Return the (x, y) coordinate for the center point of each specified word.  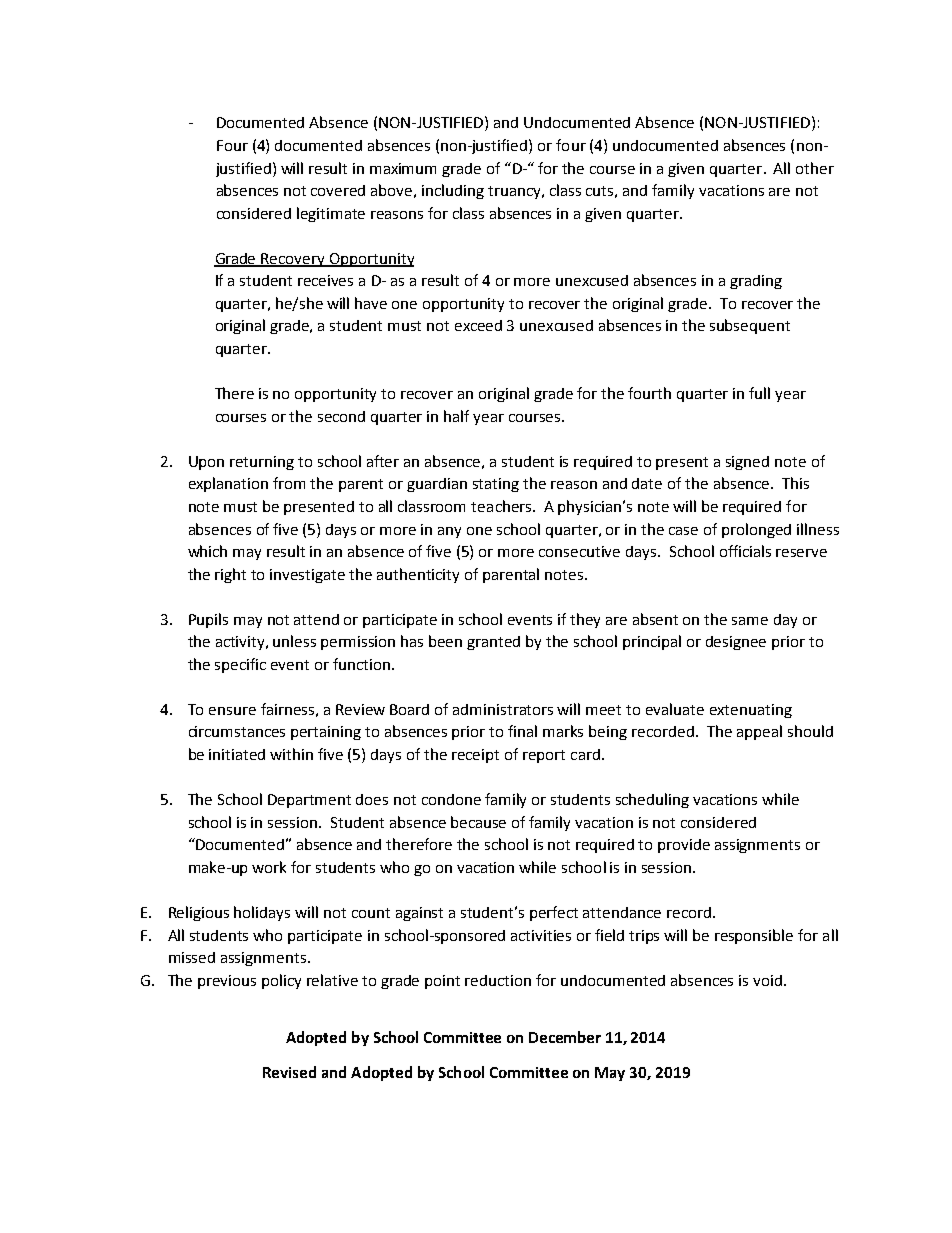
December (565, 1037)
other (815, 168)
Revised (289, 1072)
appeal (759, 732)
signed (747, 463)
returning (262, 463)
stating (496, 485)
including (453, 191)
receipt (475, 756)
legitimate (331, 214)
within (291, 754)
